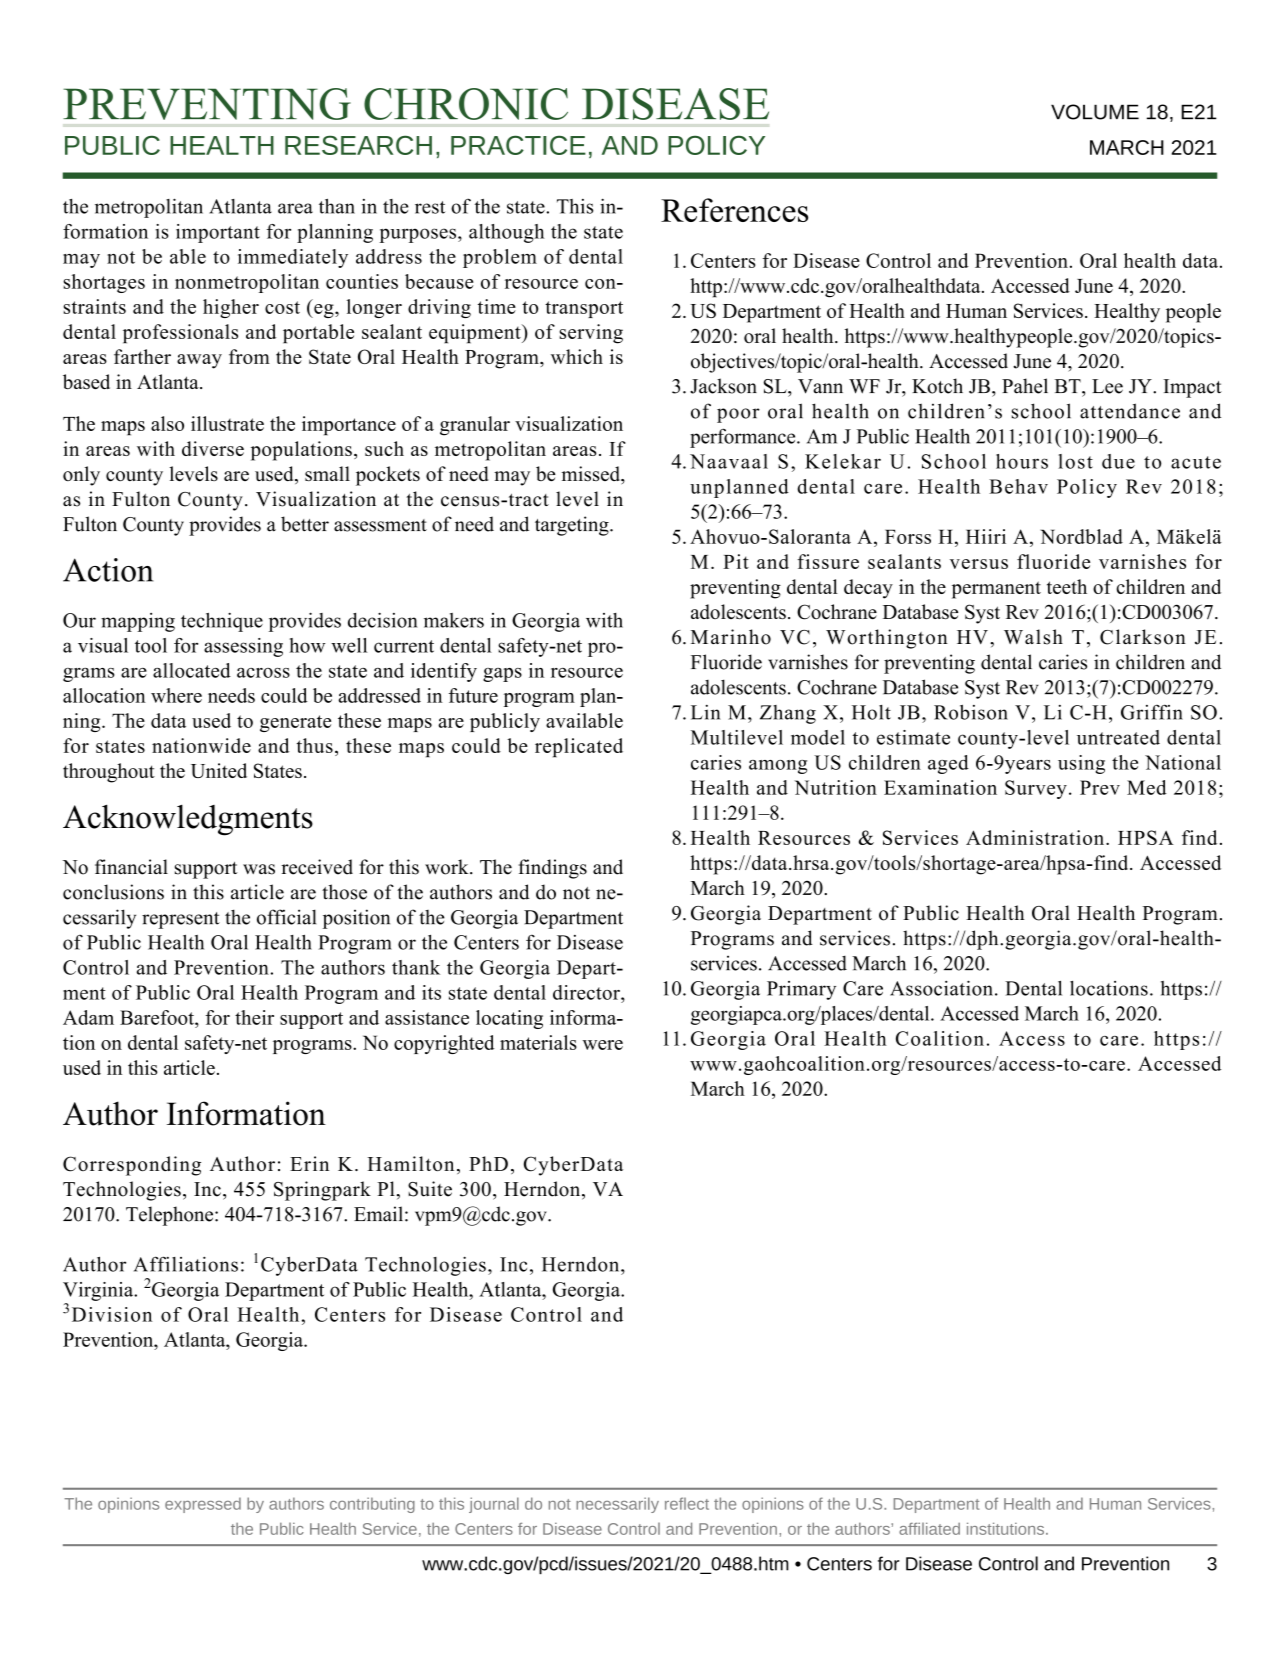 The width and height of the page is (1280, 1656). I want to click on Corresponding, so click(132, 1166).
